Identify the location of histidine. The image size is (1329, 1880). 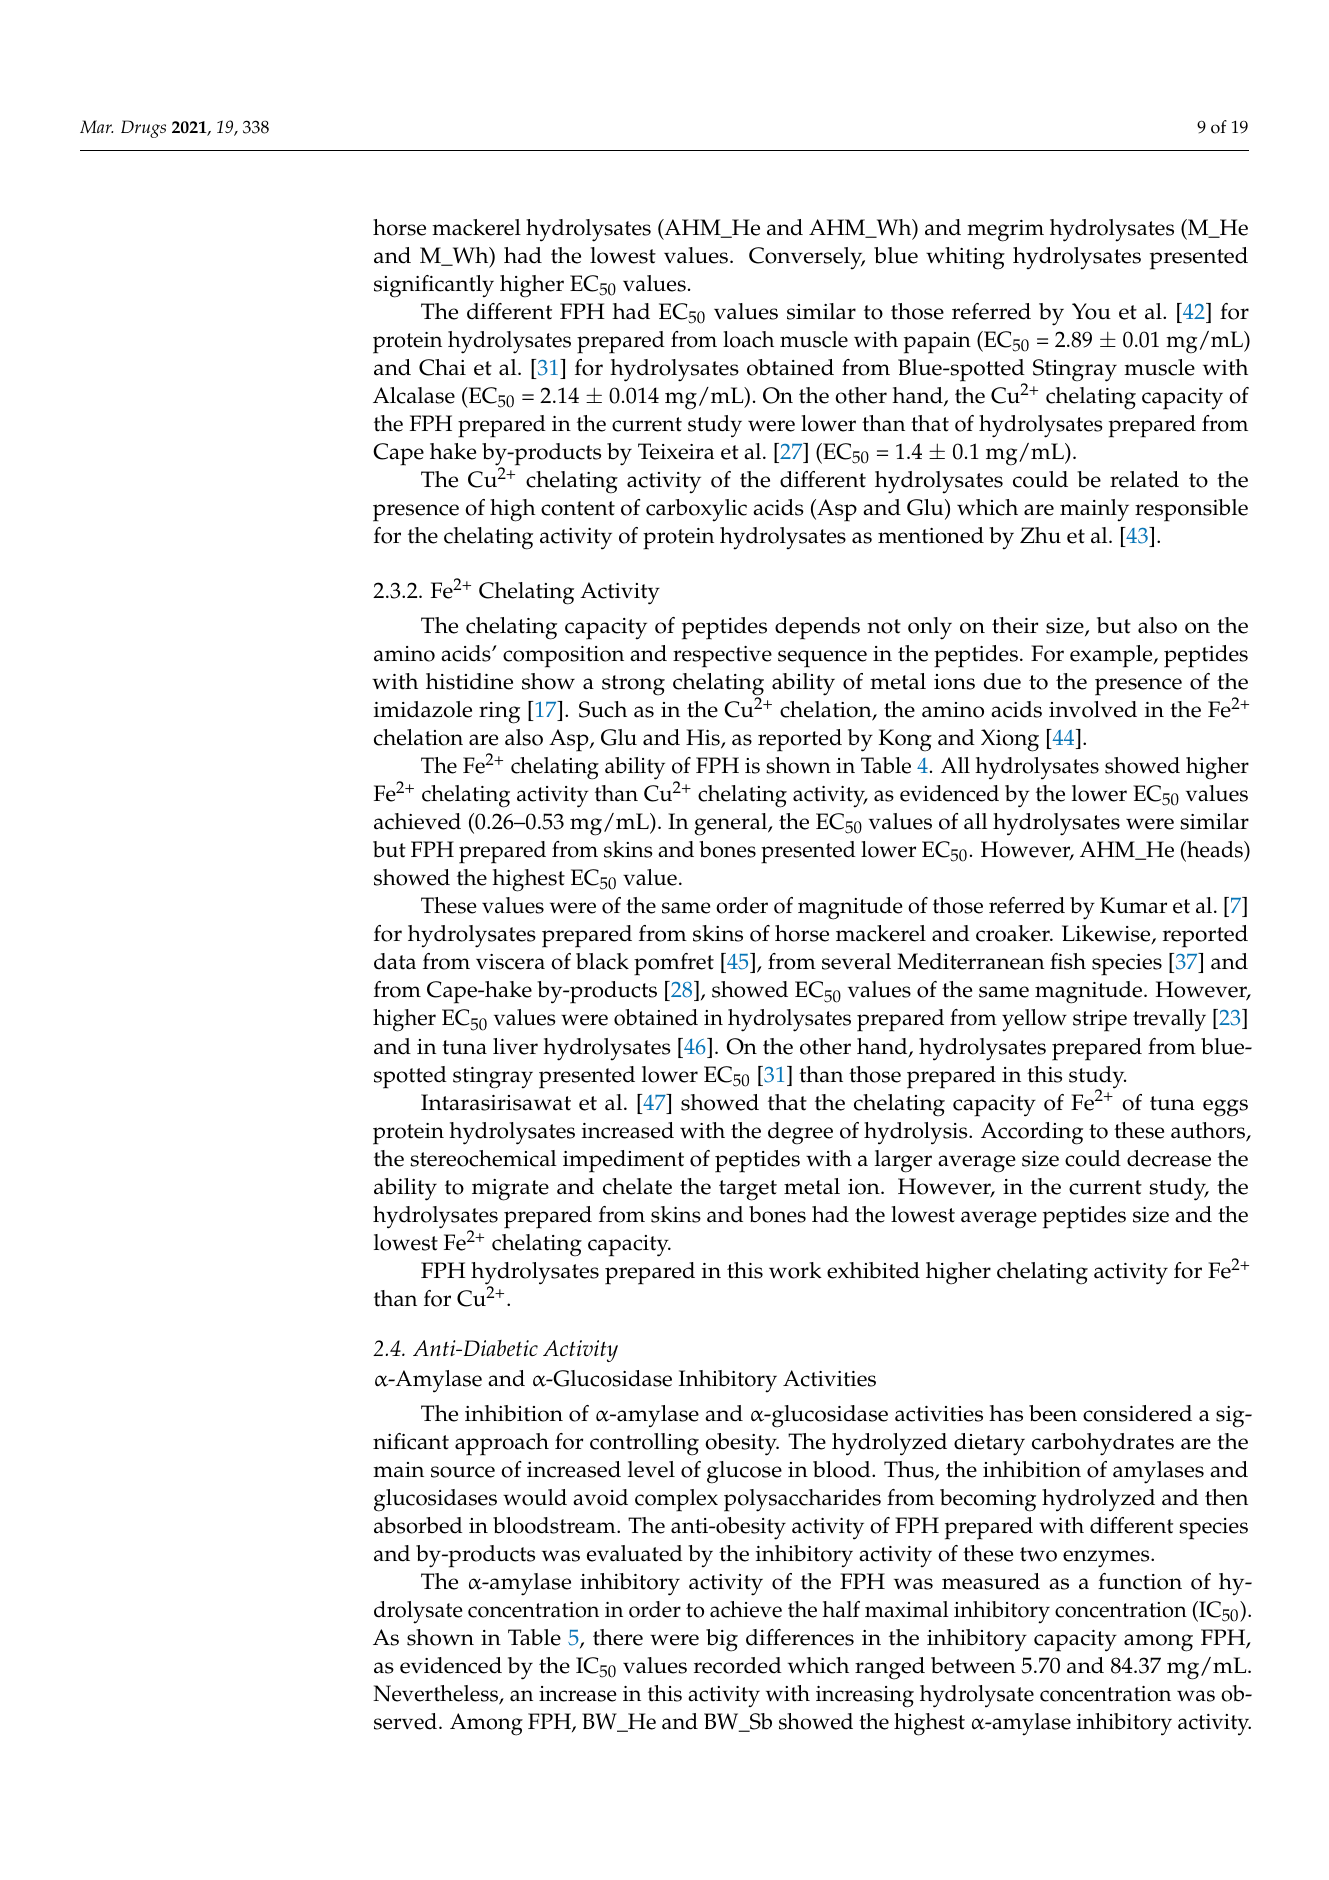
(469, 681).
